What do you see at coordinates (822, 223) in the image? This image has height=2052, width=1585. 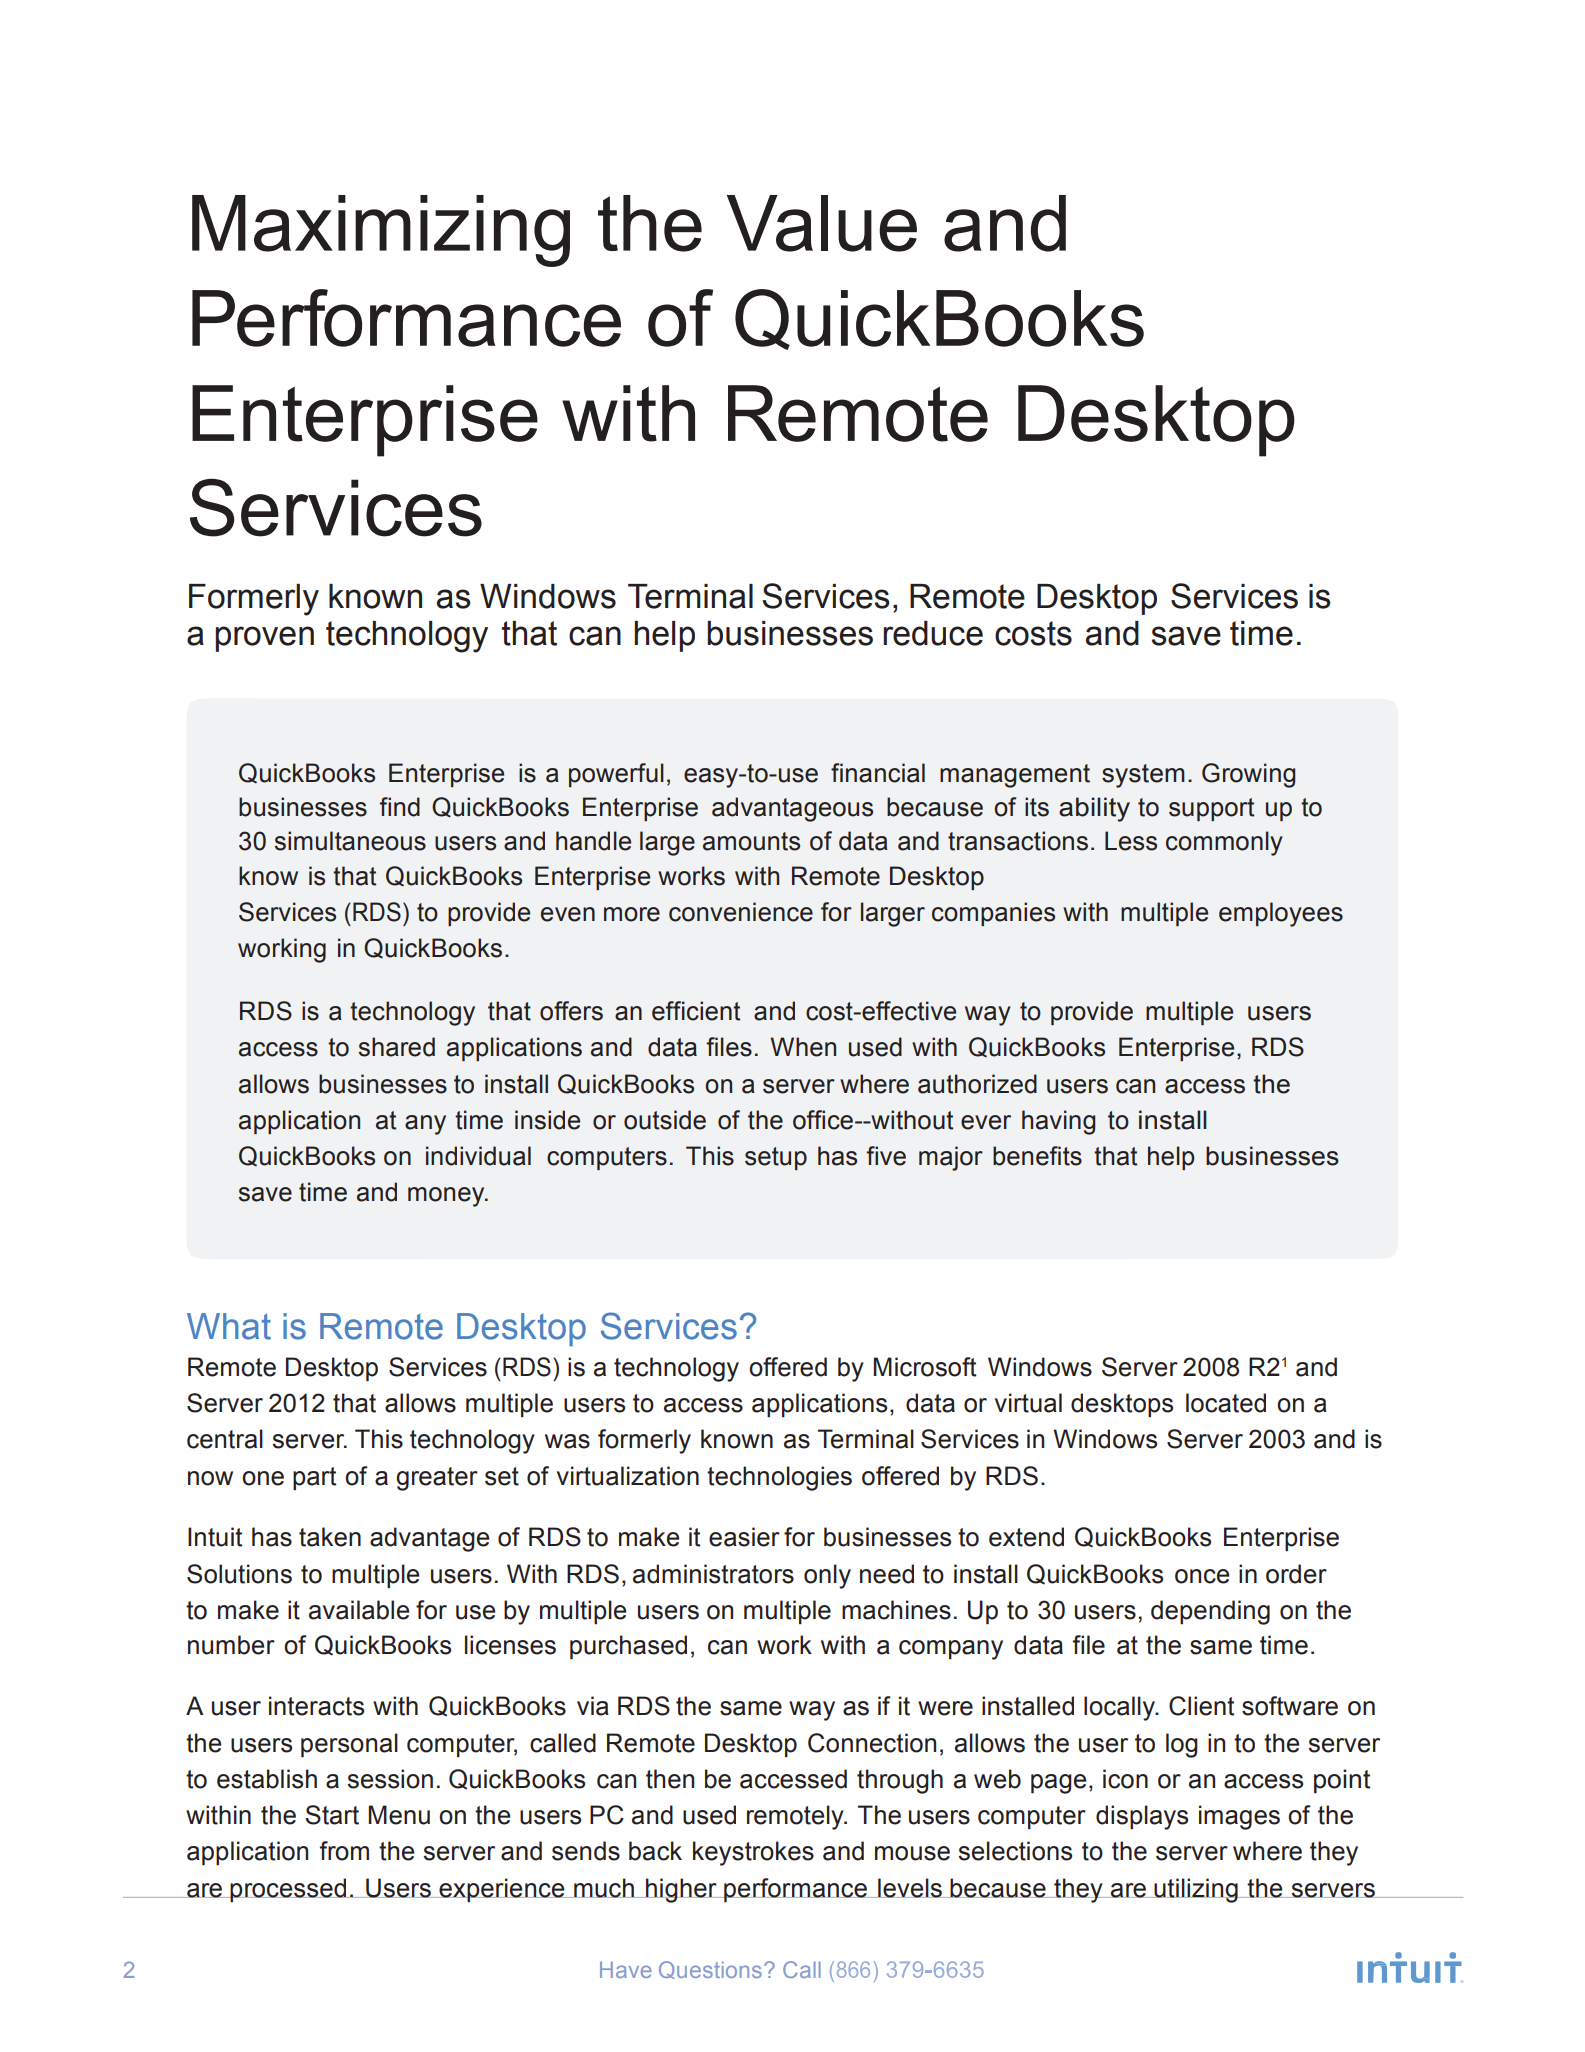 I see `Value` at bounding box center [822, 223].
